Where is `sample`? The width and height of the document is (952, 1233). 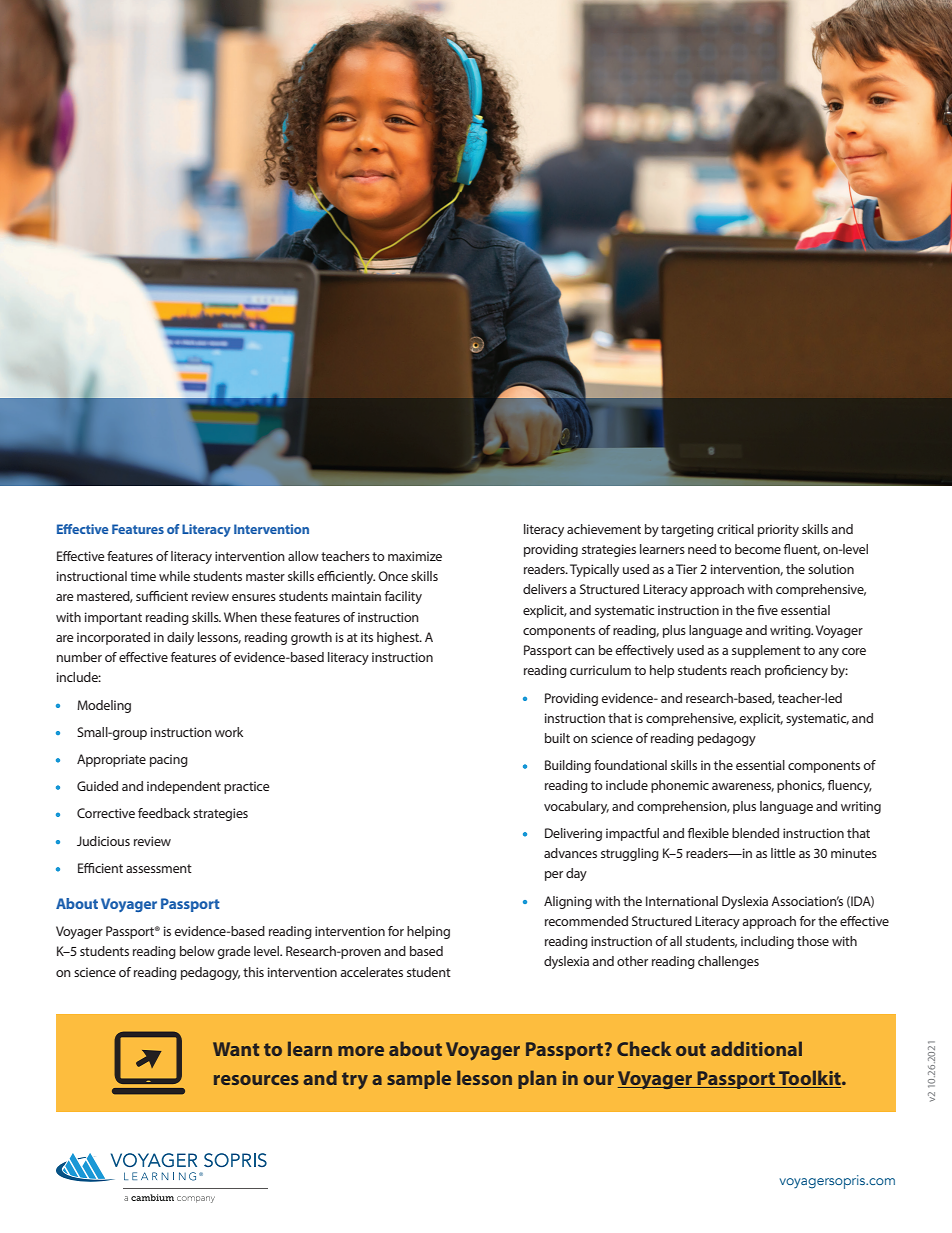 sample is located at coordinates (419, 1079).
